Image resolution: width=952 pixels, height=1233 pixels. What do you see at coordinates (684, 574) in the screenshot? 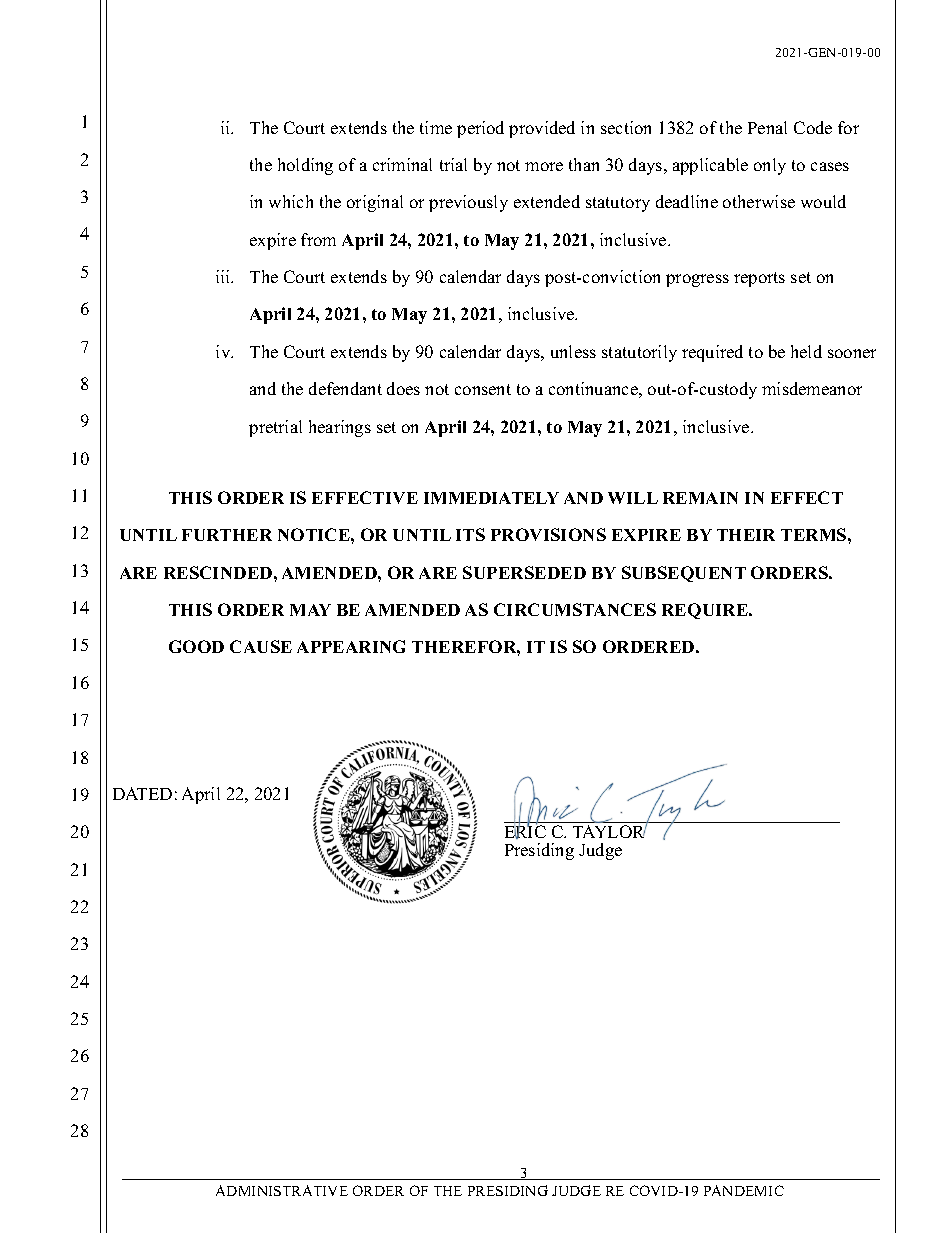
I see `SUBSEQUENT` at bounding box center [684, 574].
